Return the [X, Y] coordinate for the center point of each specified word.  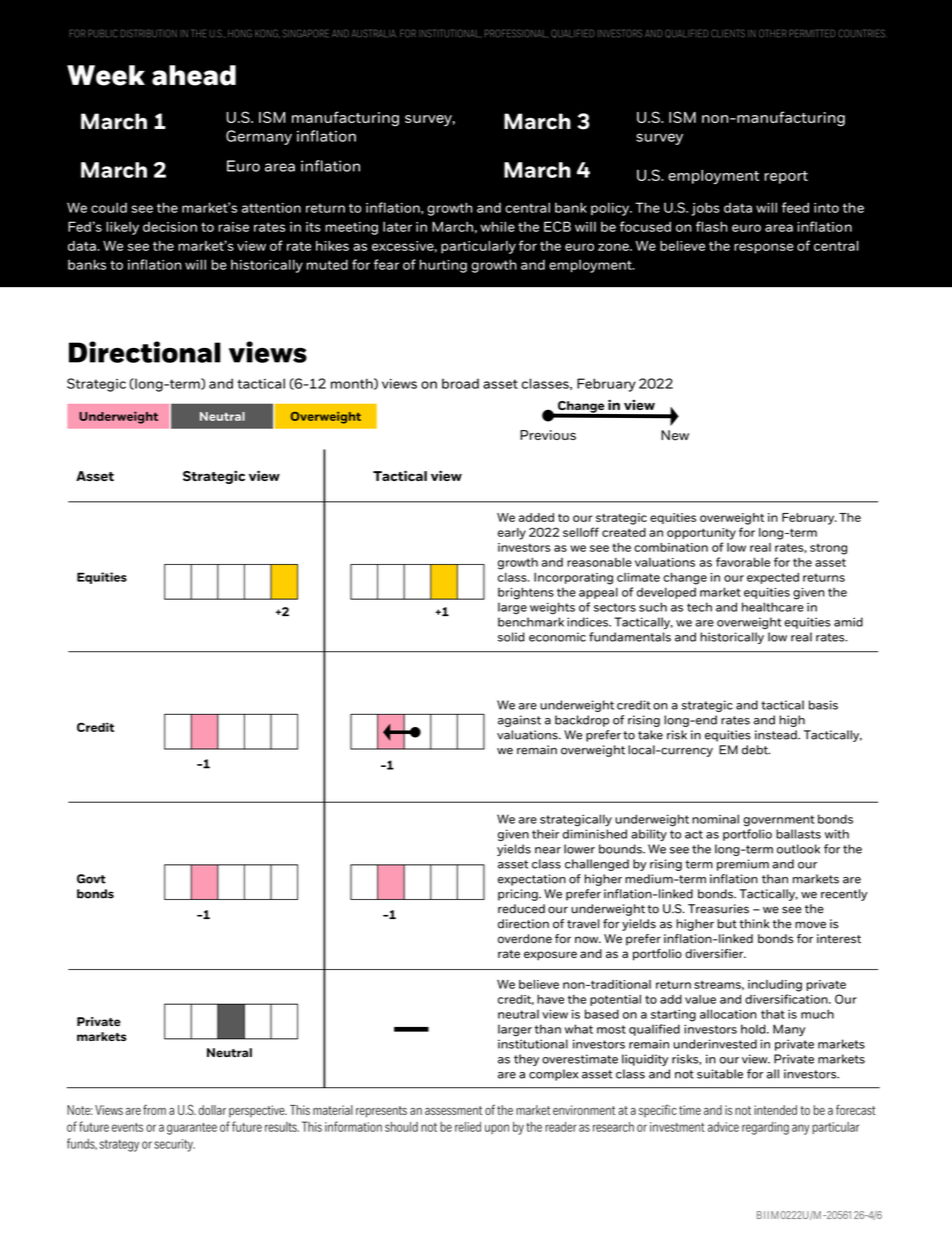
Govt [91, 879]
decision [170, 227]
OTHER [772, 33]
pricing [519, 895]
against [519, 721]
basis [823, 705]
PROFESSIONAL [516, 33]
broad [460, 383]
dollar [212, 1110]
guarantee [192, 1129]
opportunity [701, 534]
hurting [443, 266]
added [536, 517]
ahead [194, 75]
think [754, 924]
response [764, 248]
